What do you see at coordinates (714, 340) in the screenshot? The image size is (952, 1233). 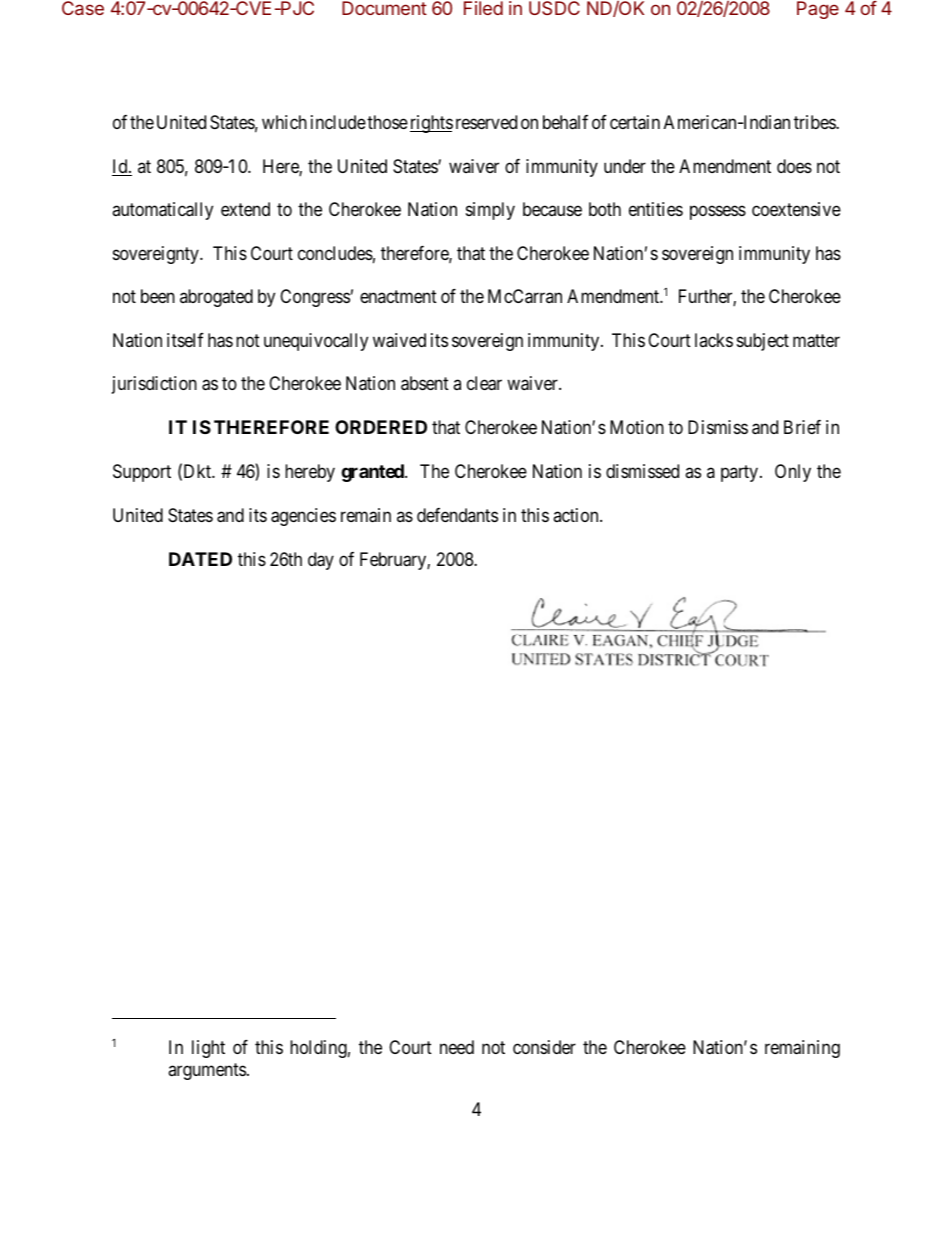 I see `lacks` at bounding box center [714, 340].
